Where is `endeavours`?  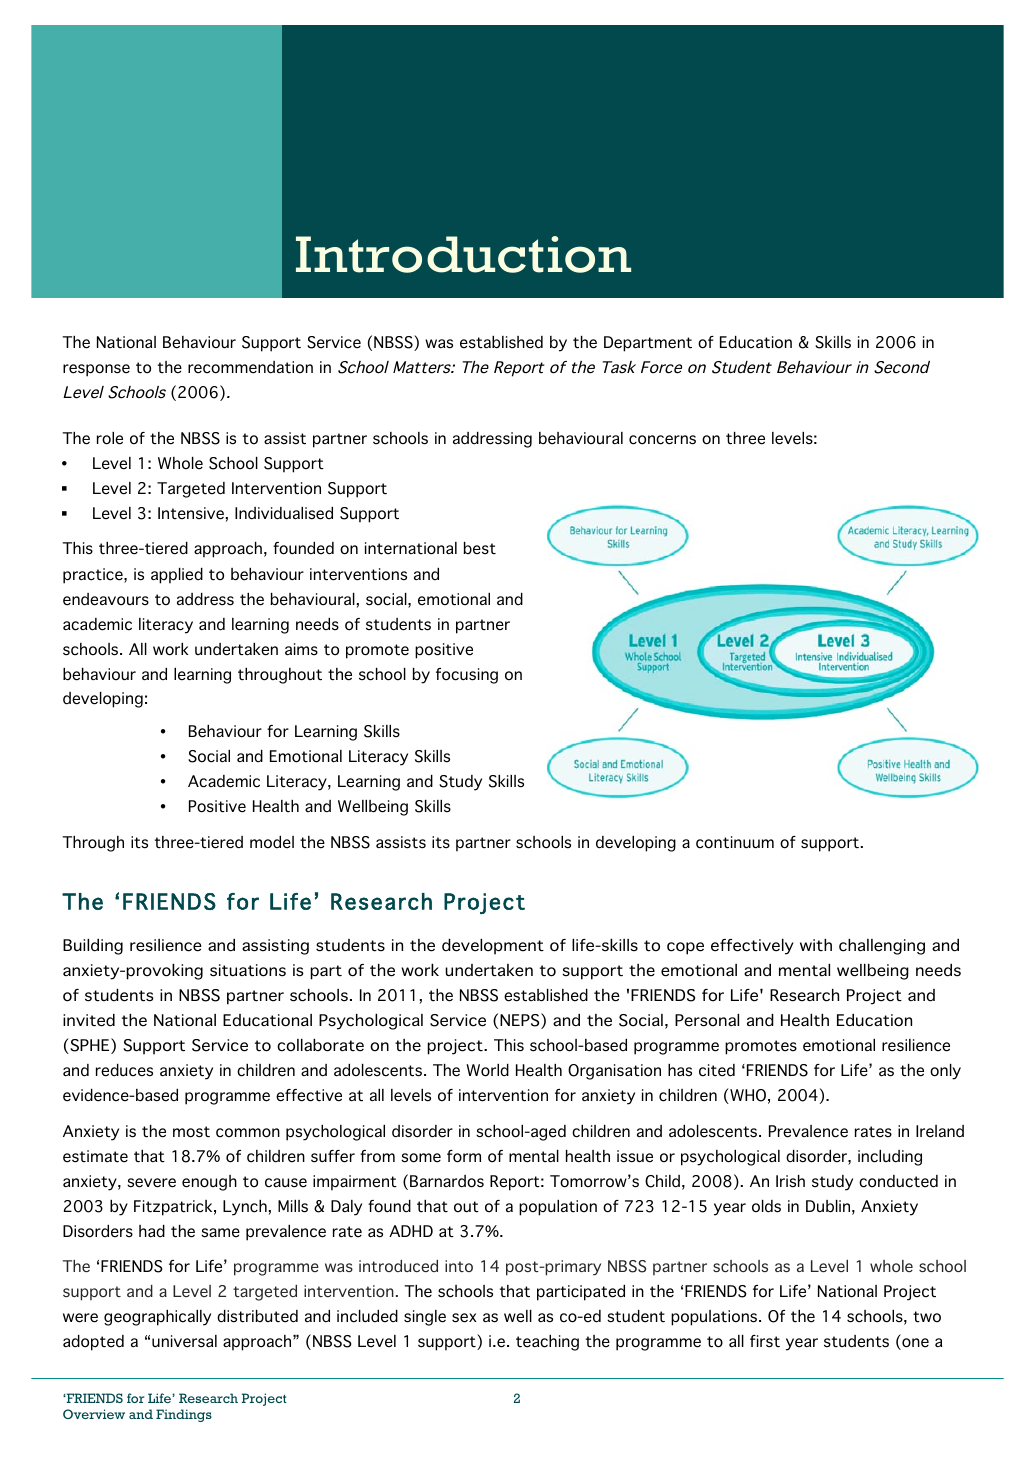 endeavours is located at coordinates (106, 599).
